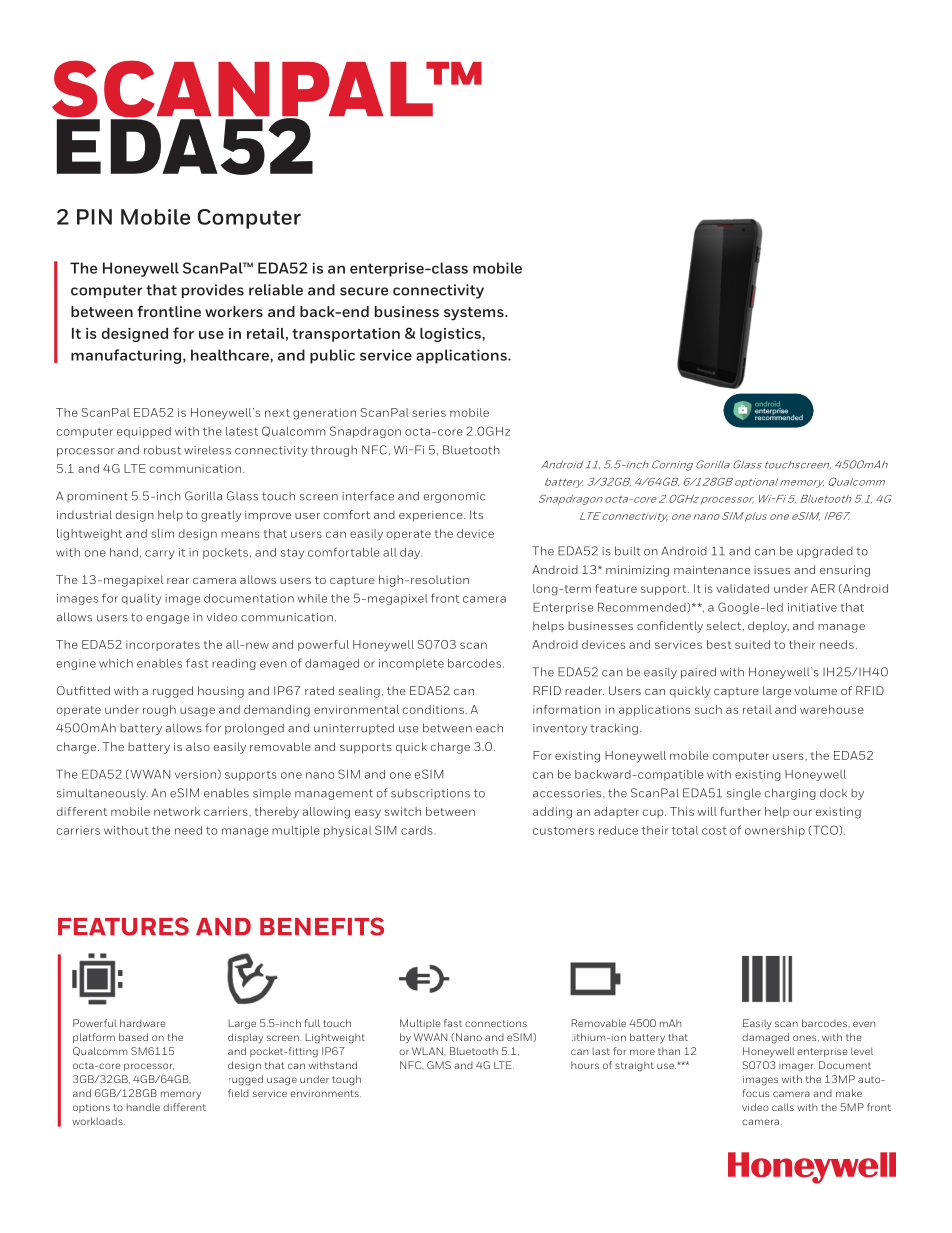 This screenshot has height=1233, width=952. I want to click on day, so click(411, 553).
